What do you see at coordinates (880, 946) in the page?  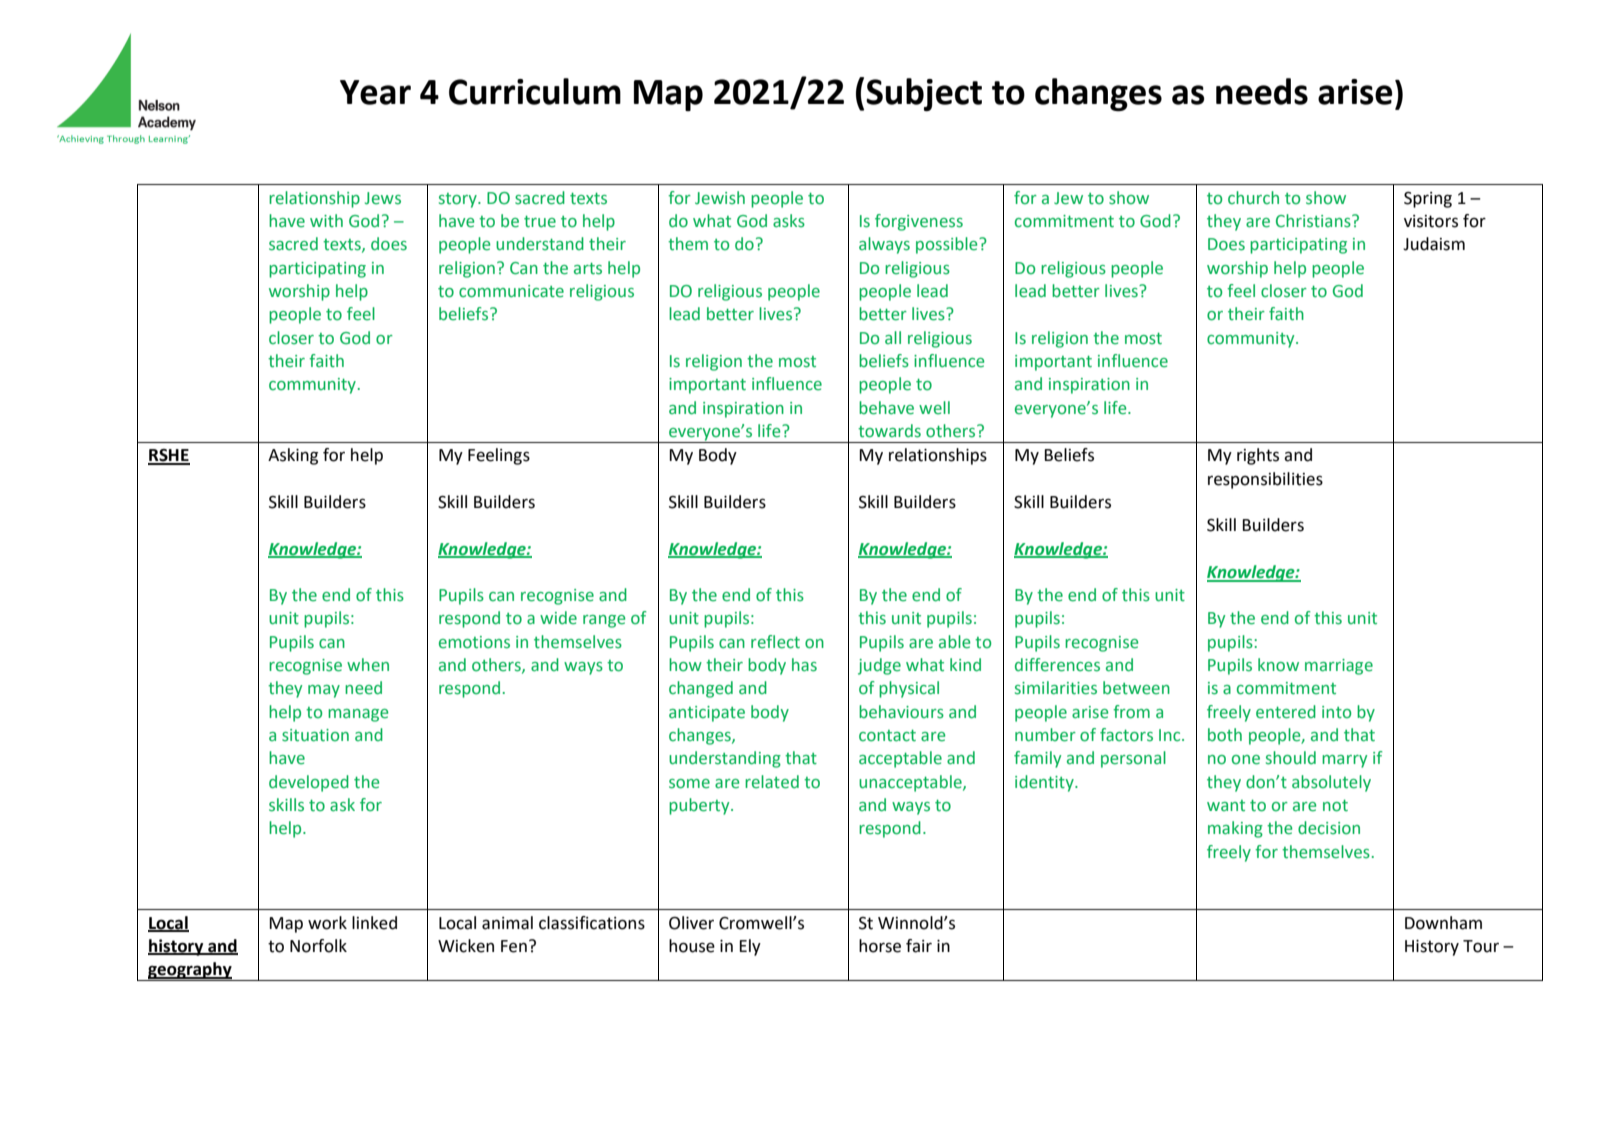 I see `horse` at bounding box center [880, 946].
